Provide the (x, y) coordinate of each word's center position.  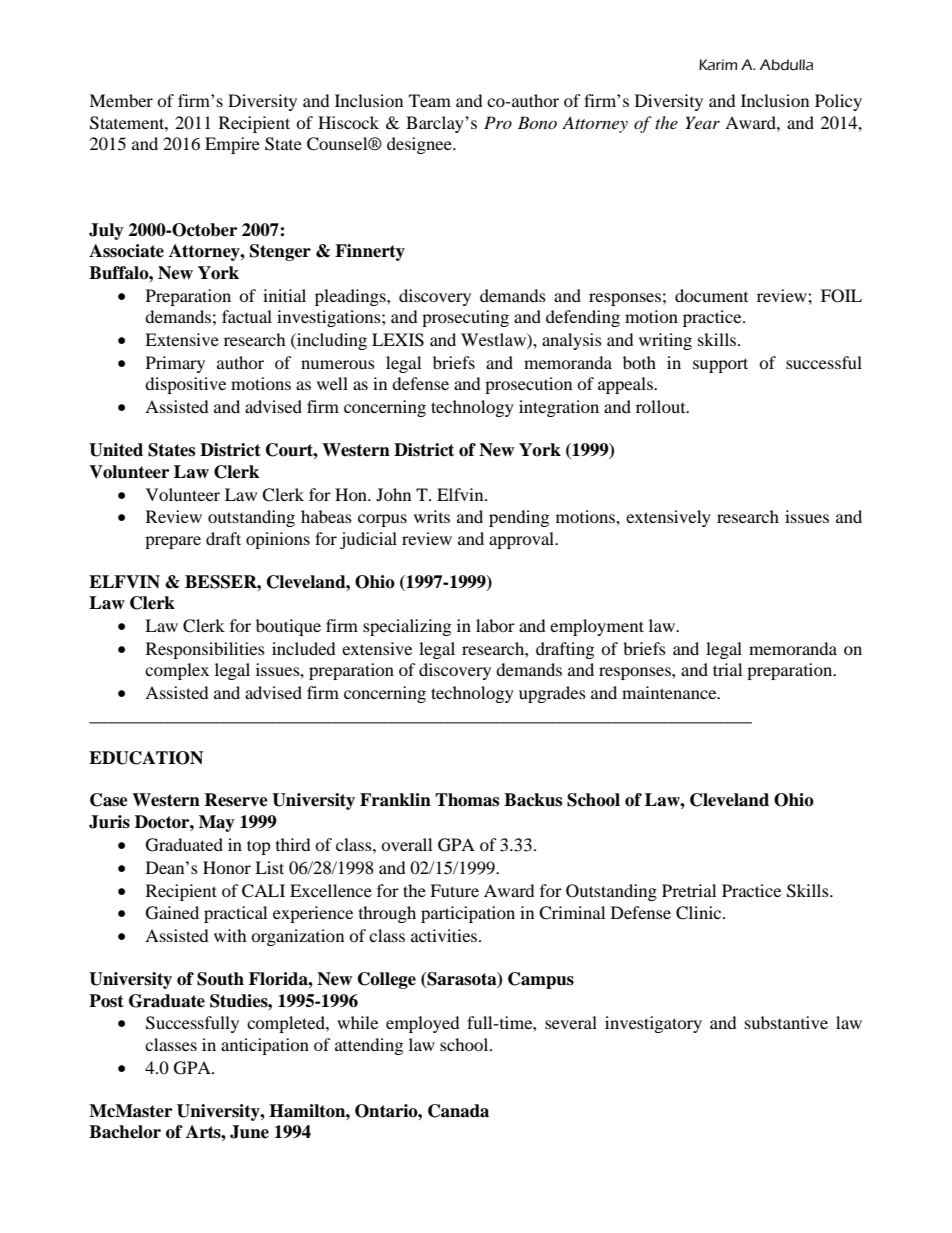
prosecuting (465, 318)
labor (495, 625)
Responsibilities (205, 650)
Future (454, 890)
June (249, 1132)
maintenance (670, 692)
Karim (718, 65)
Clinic (700, 913)
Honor (227, 867)
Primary (175, 364)
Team (430, 100)
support (720, 365)
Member (121, 100)
